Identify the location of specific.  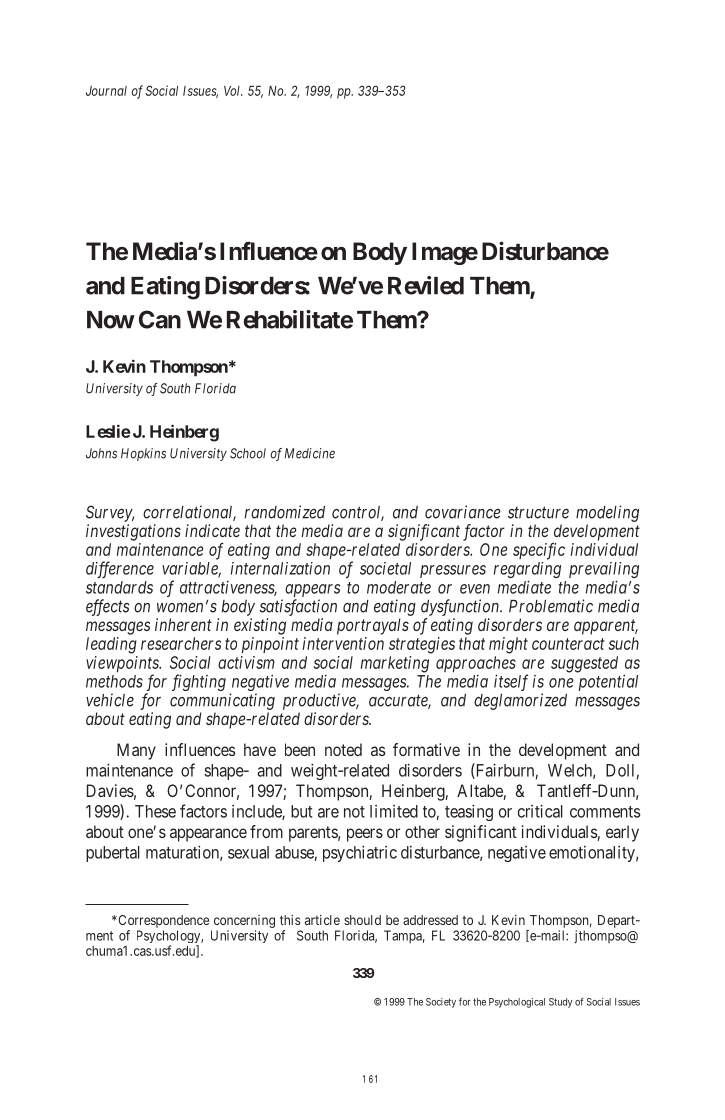
(539, 551).
